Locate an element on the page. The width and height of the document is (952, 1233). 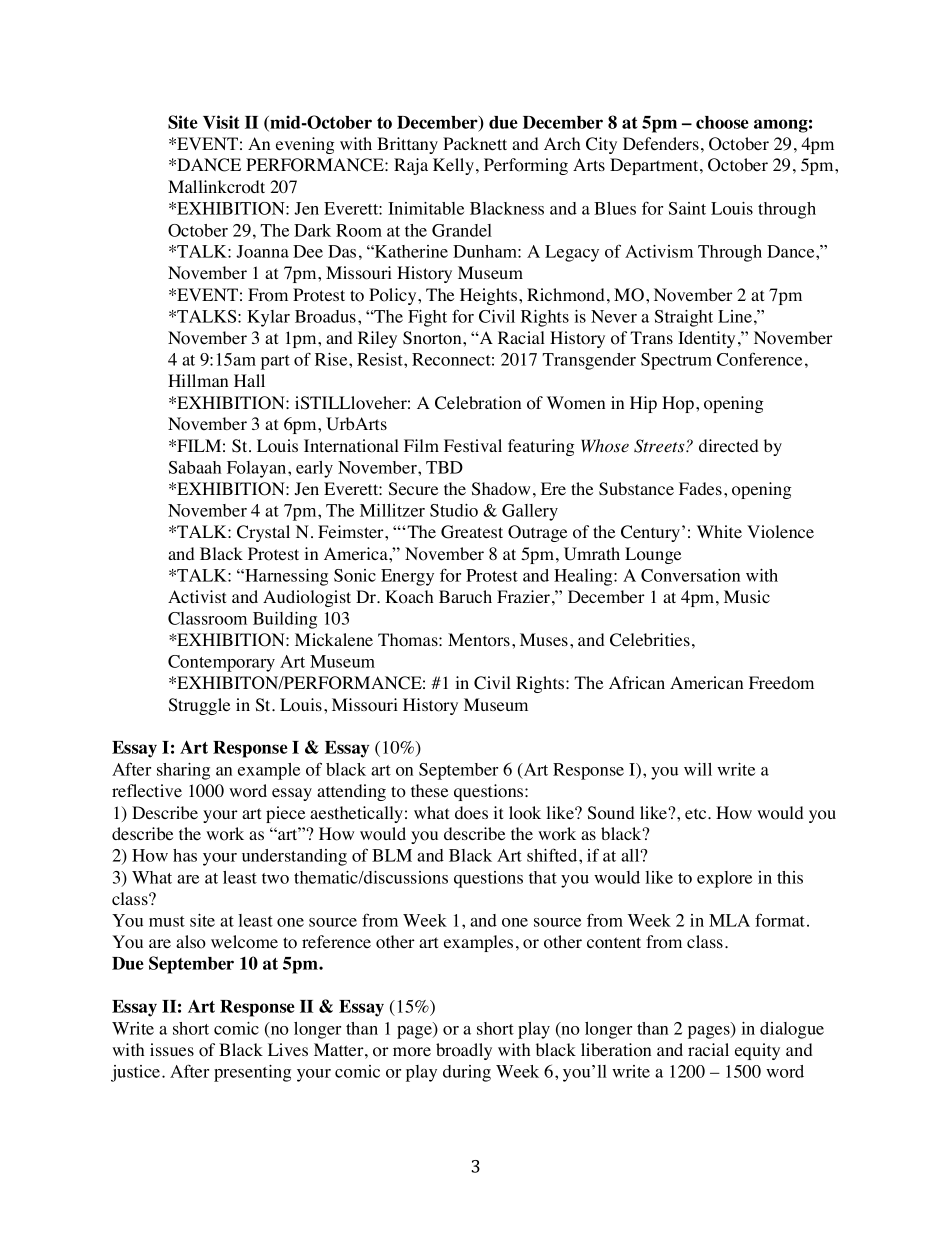
Activist is located at coordinates (197, 596).
